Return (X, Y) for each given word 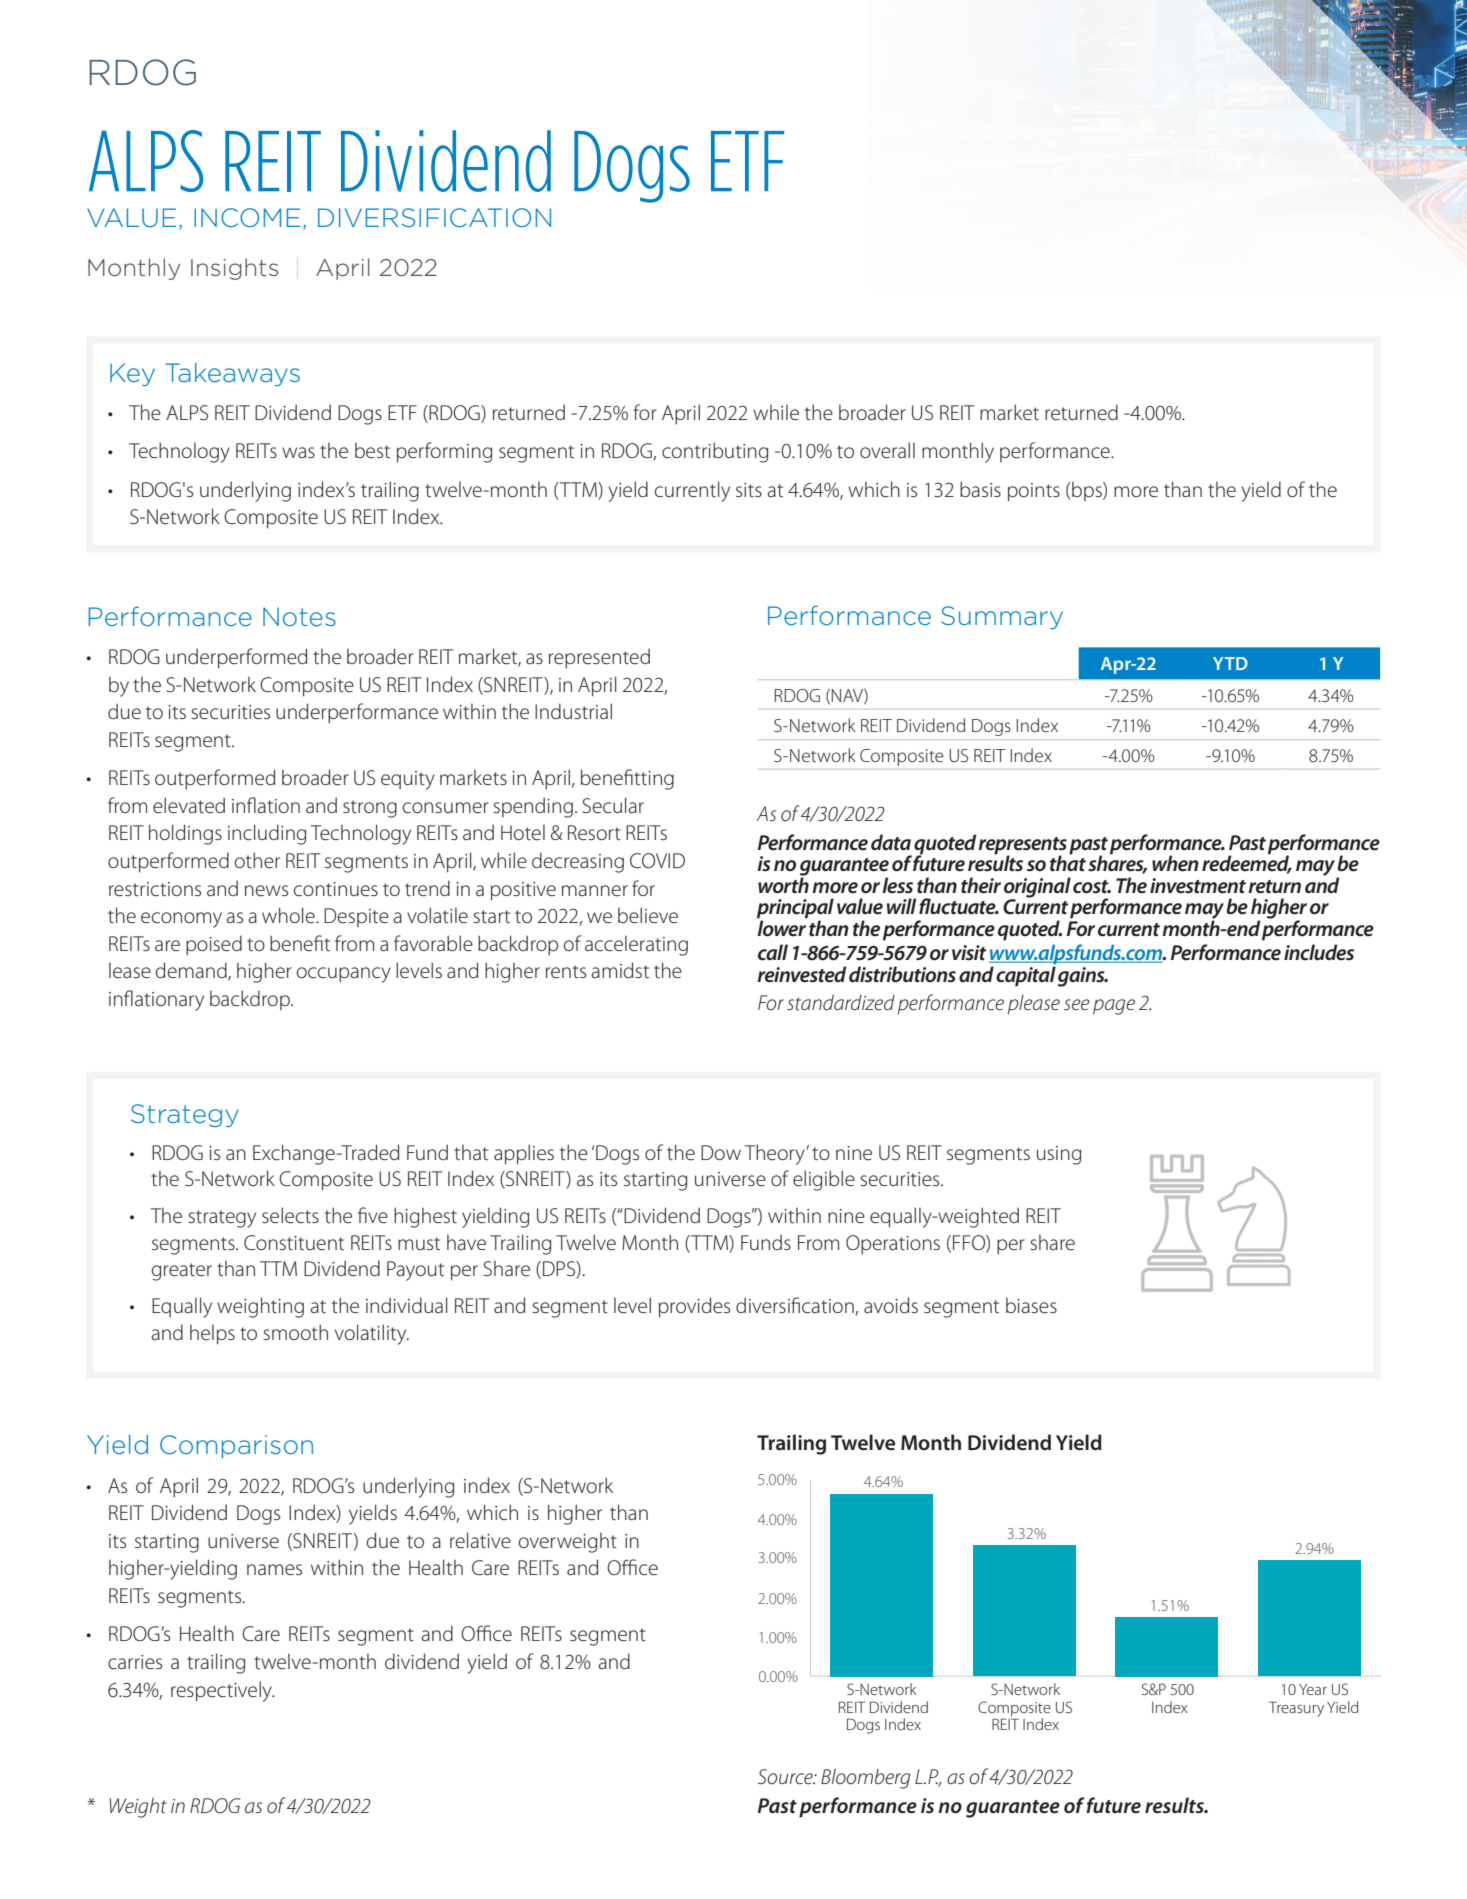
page (1114, 1007)
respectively (222, 1691)
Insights (234, 269)
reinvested (801, 974)
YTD (1230, 663)
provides (694, 1307)
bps (1087, 491)
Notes (299, 616)
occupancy (344, 975)
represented (599, 658)
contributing (715, 452)
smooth (295, 1332)
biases (1031, 1305)
